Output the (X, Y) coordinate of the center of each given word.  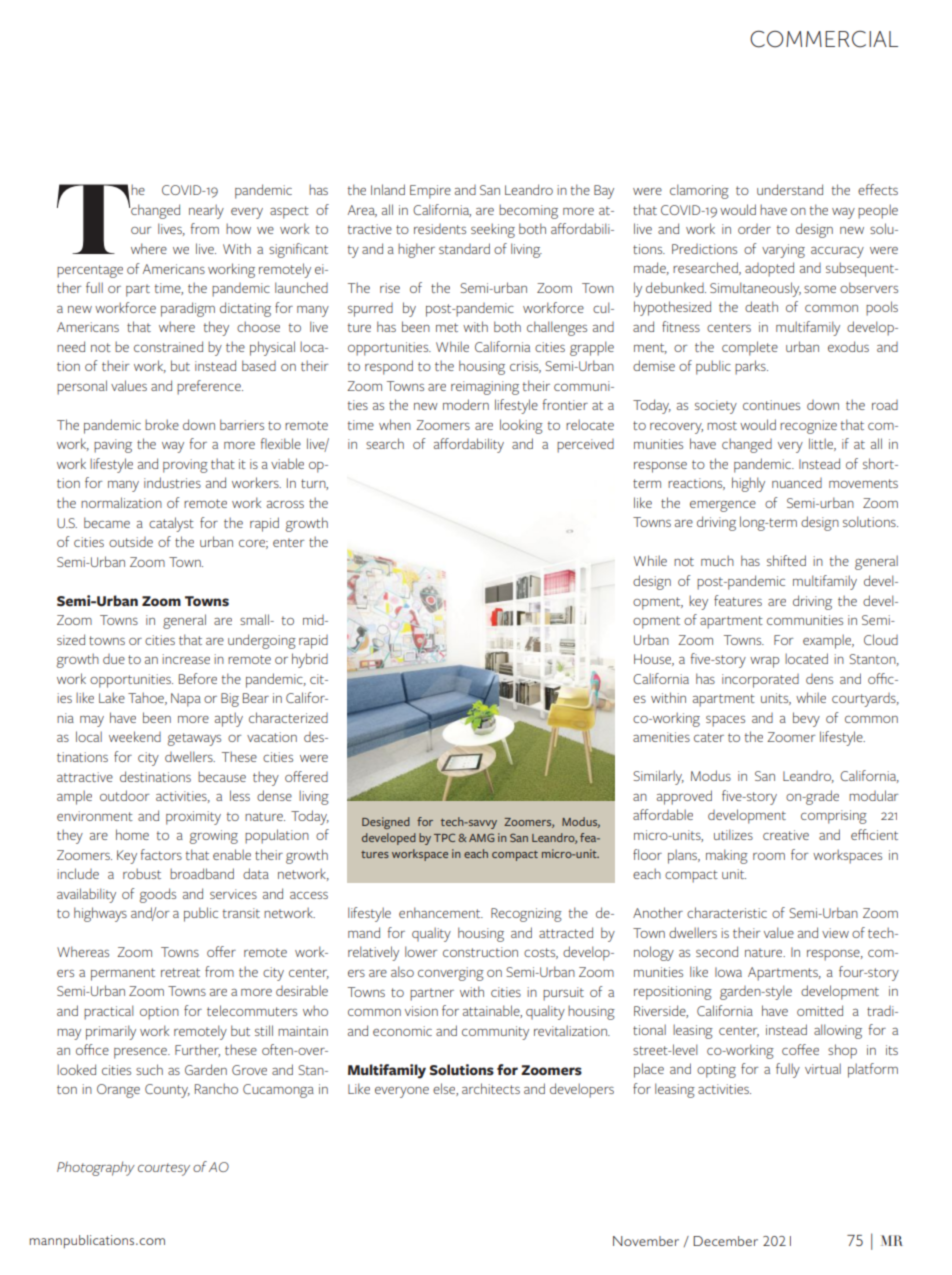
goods (157, 895)
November (646, 1241)
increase (186, 659)
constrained (168, 346)
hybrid (310, 660)
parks (751, 367)
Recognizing (526, 915)
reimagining (485, 388)
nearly (206, 211)
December (725, 1241)
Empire (430, 192)
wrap (764, 662)
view (835, 933)
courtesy (164, 1169)
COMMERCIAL (824, 39)
